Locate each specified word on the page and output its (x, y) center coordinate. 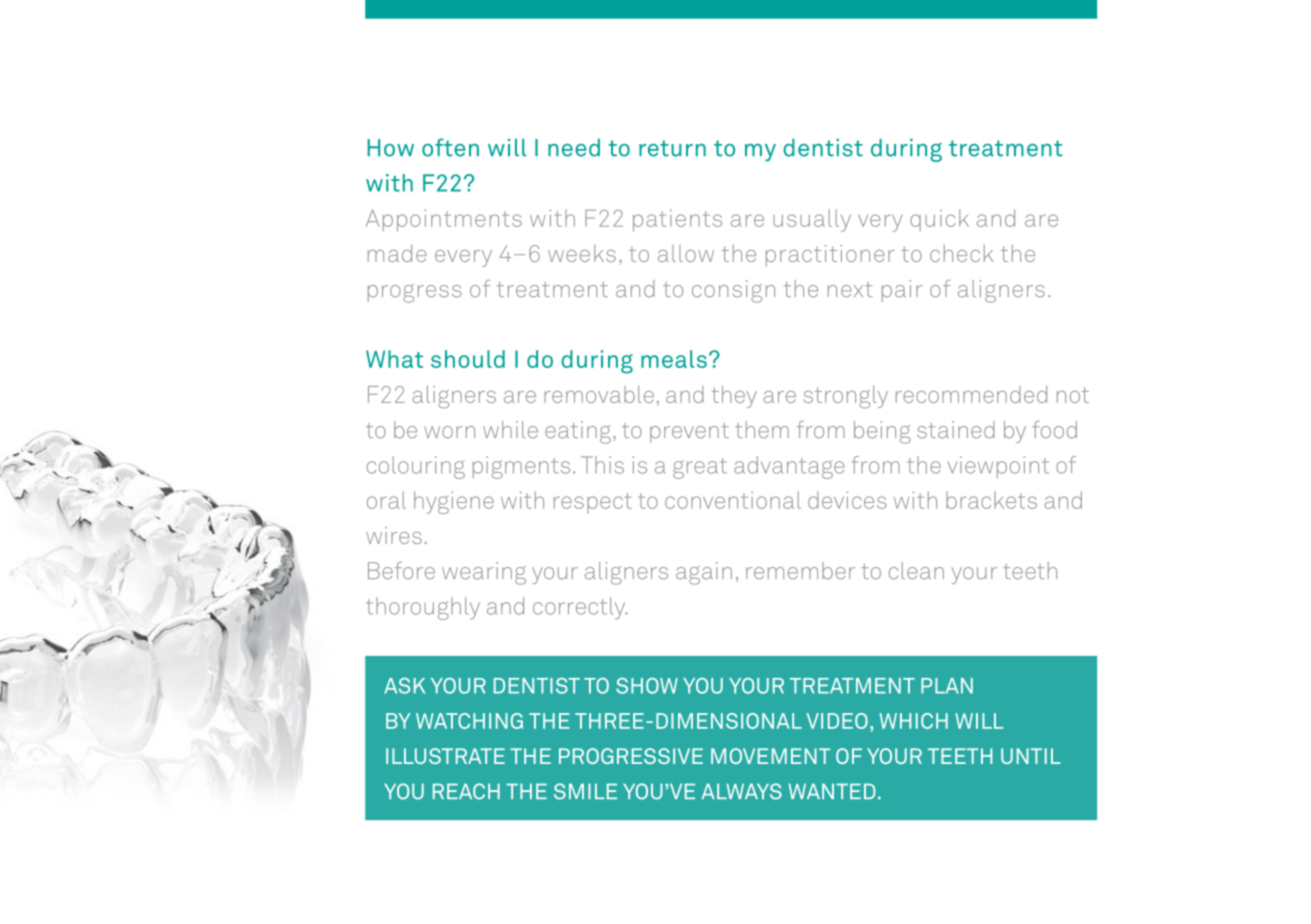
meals (674, 359)
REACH (466, 791)
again (704, 573)
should (468, 359)
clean (916, 571)
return (672, 148)
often (450, 147)
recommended (971, 394)
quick (939, 220)
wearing (484, 573)
